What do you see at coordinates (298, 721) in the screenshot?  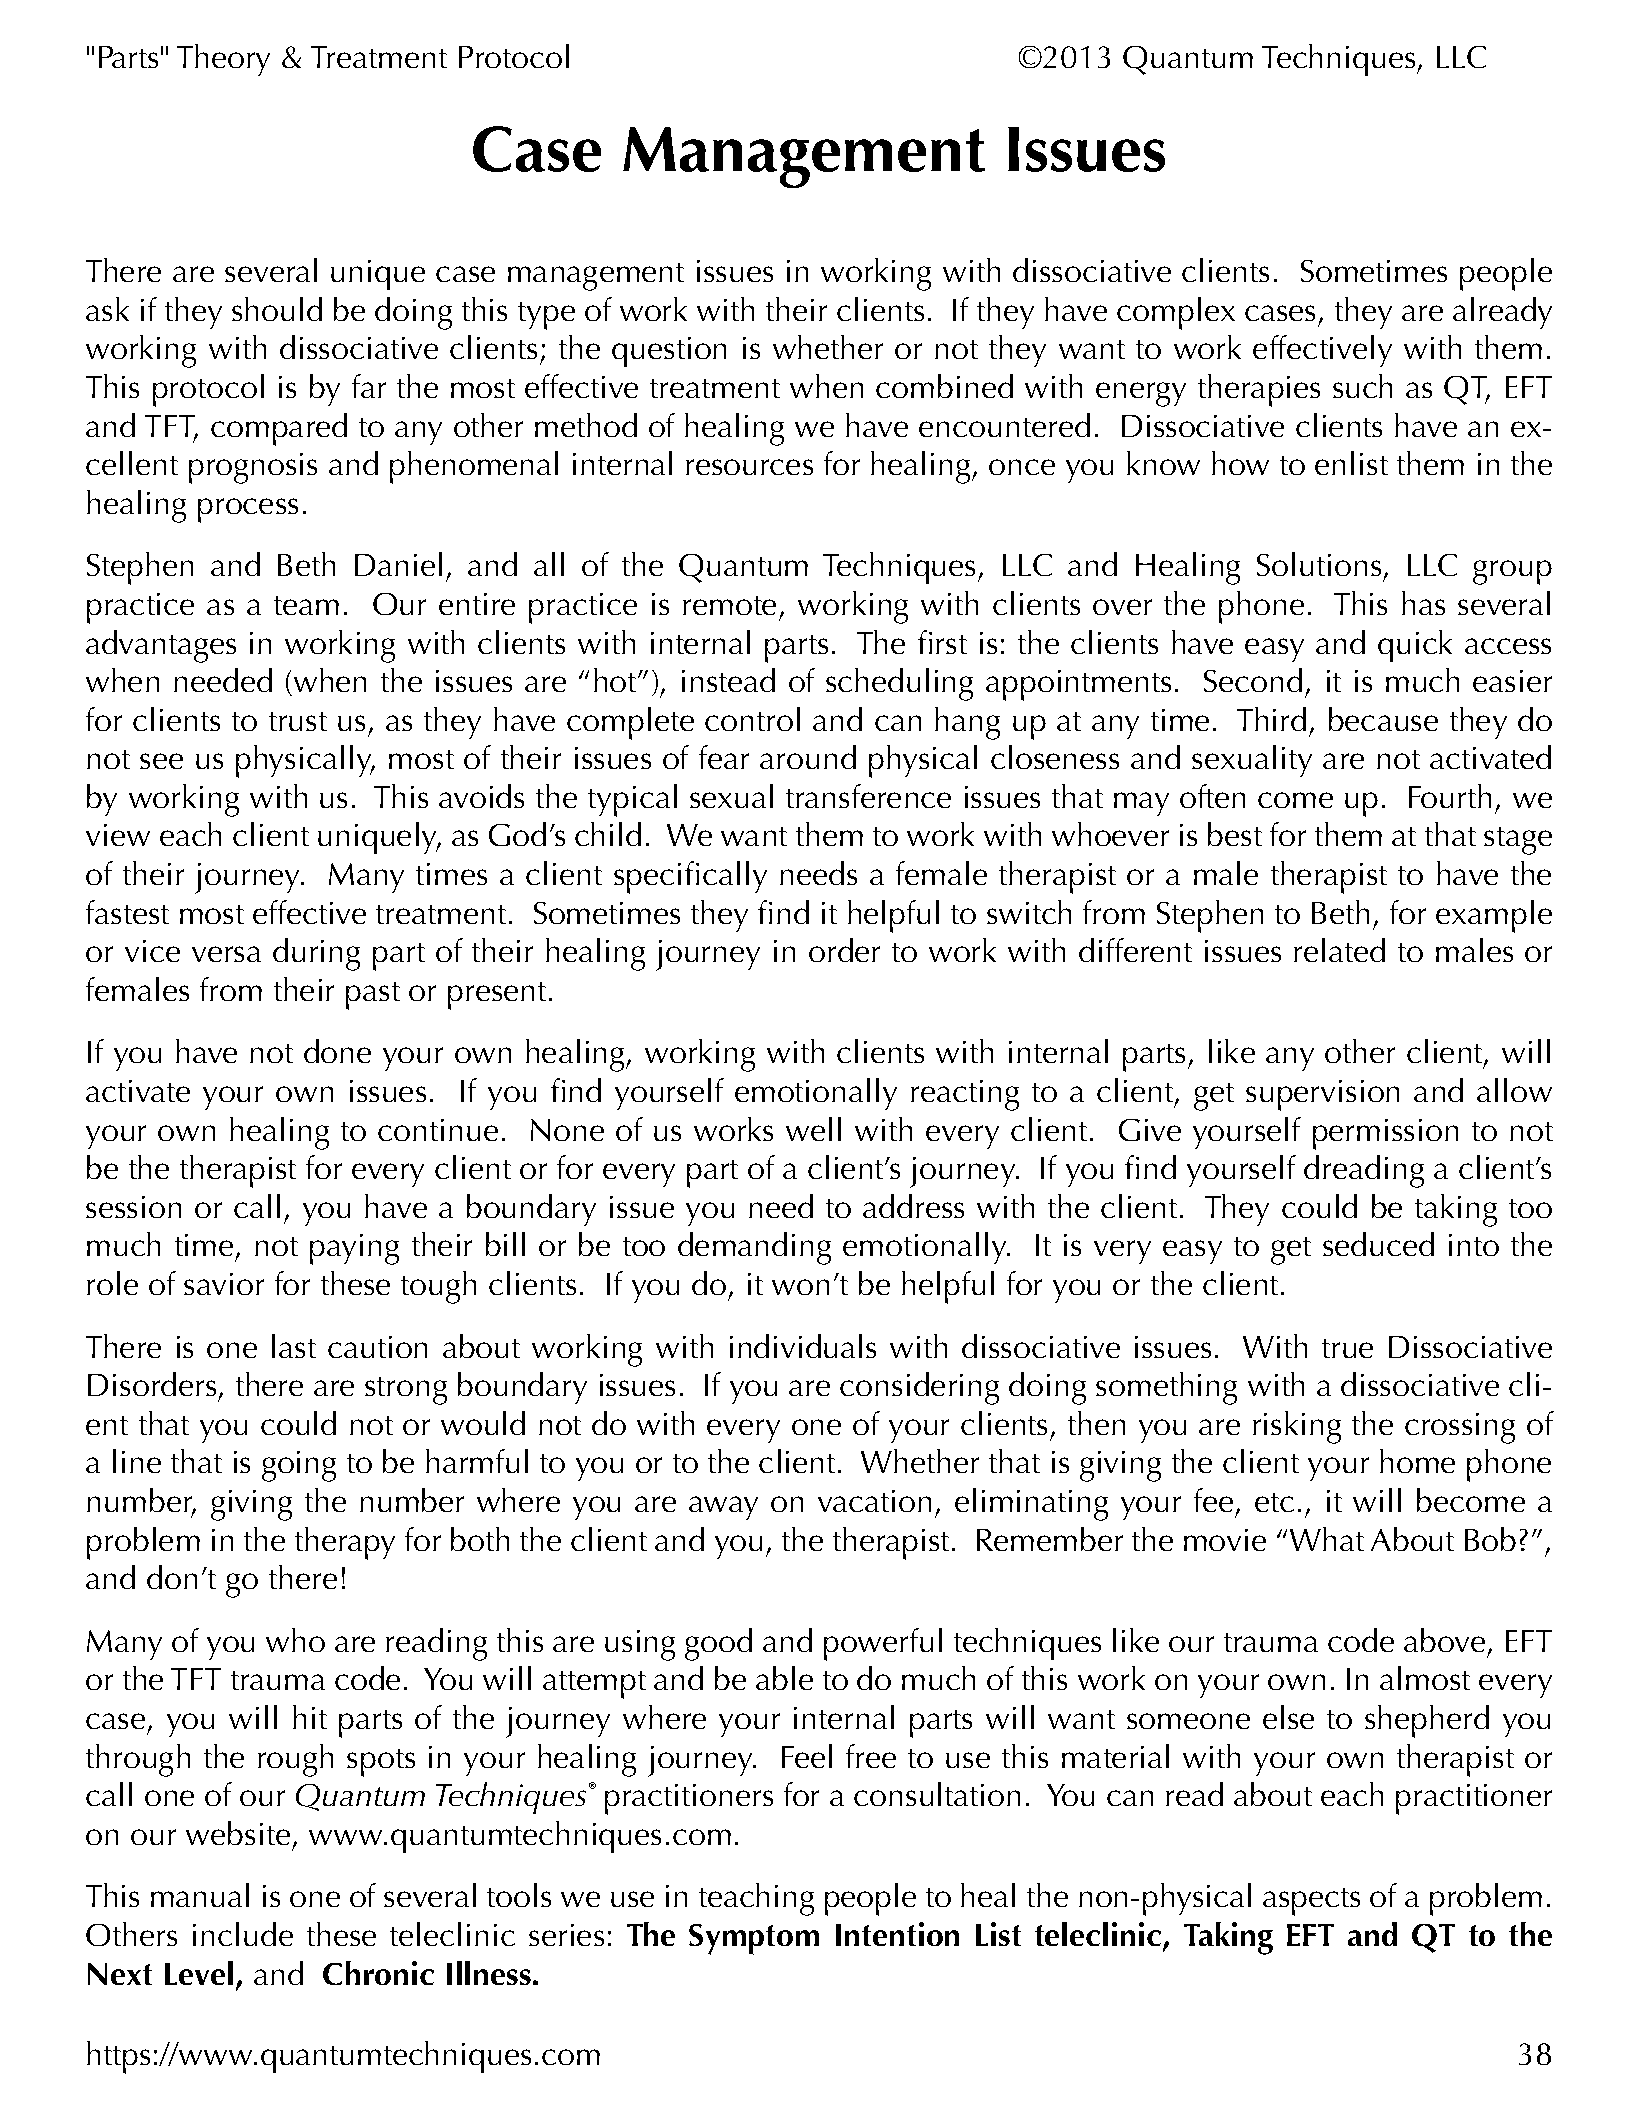 I see `trust` at bounding box center [298, 721].
